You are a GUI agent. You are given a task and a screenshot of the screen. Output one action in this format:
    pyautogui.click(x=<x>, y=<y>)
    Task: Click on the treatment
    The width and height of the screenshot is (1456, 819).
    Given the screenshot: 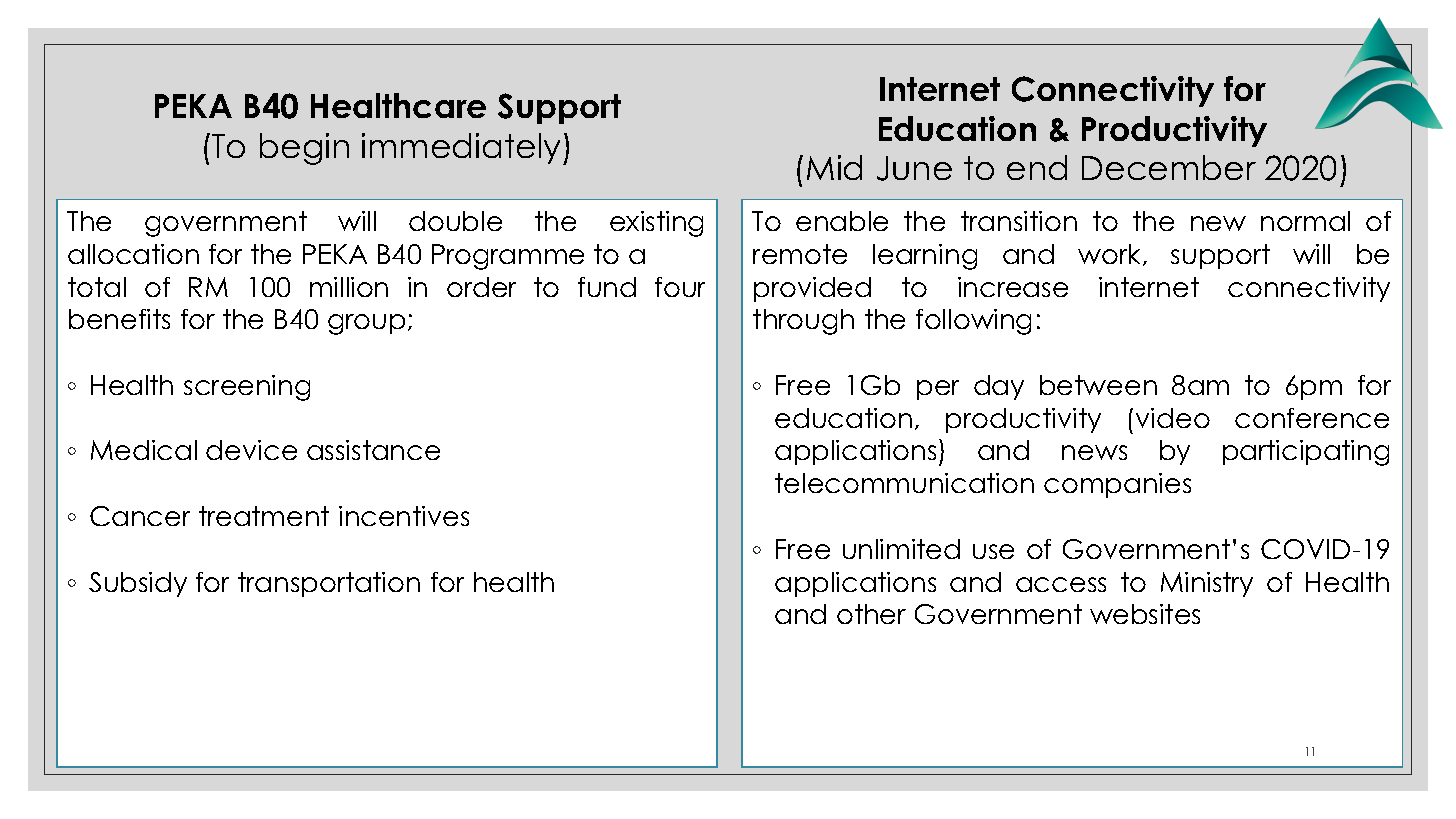 What is the action you would take?
    pyautogui.click(x=264, y=516)
